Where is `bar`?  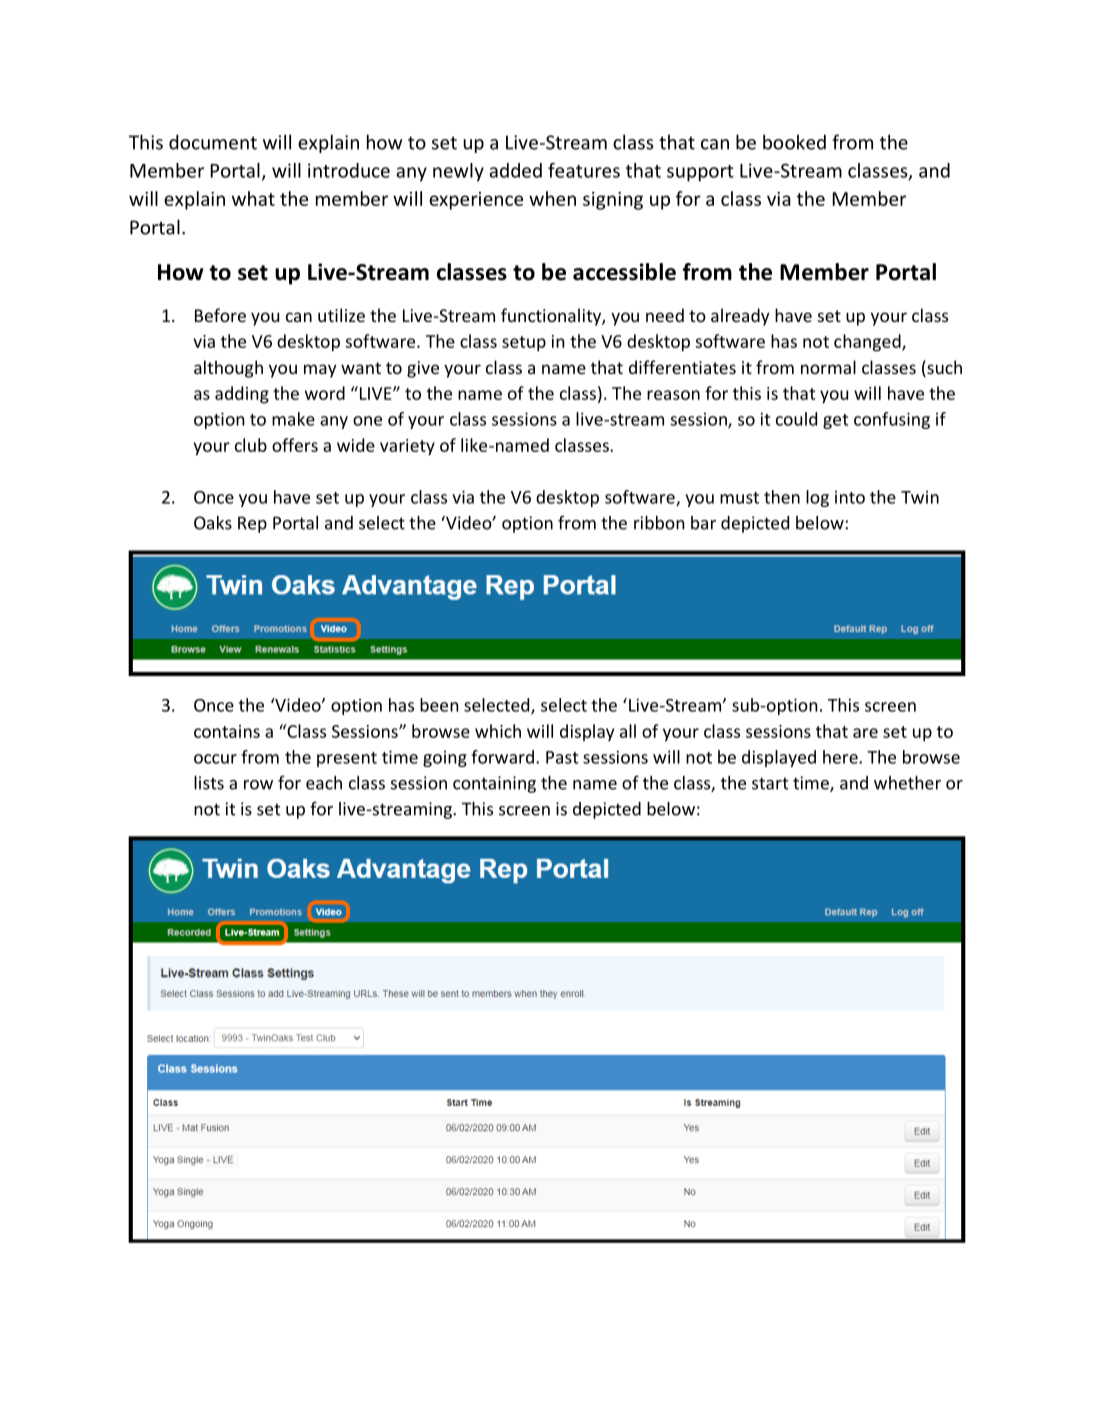
bar is located at coordinates (703, 523).
